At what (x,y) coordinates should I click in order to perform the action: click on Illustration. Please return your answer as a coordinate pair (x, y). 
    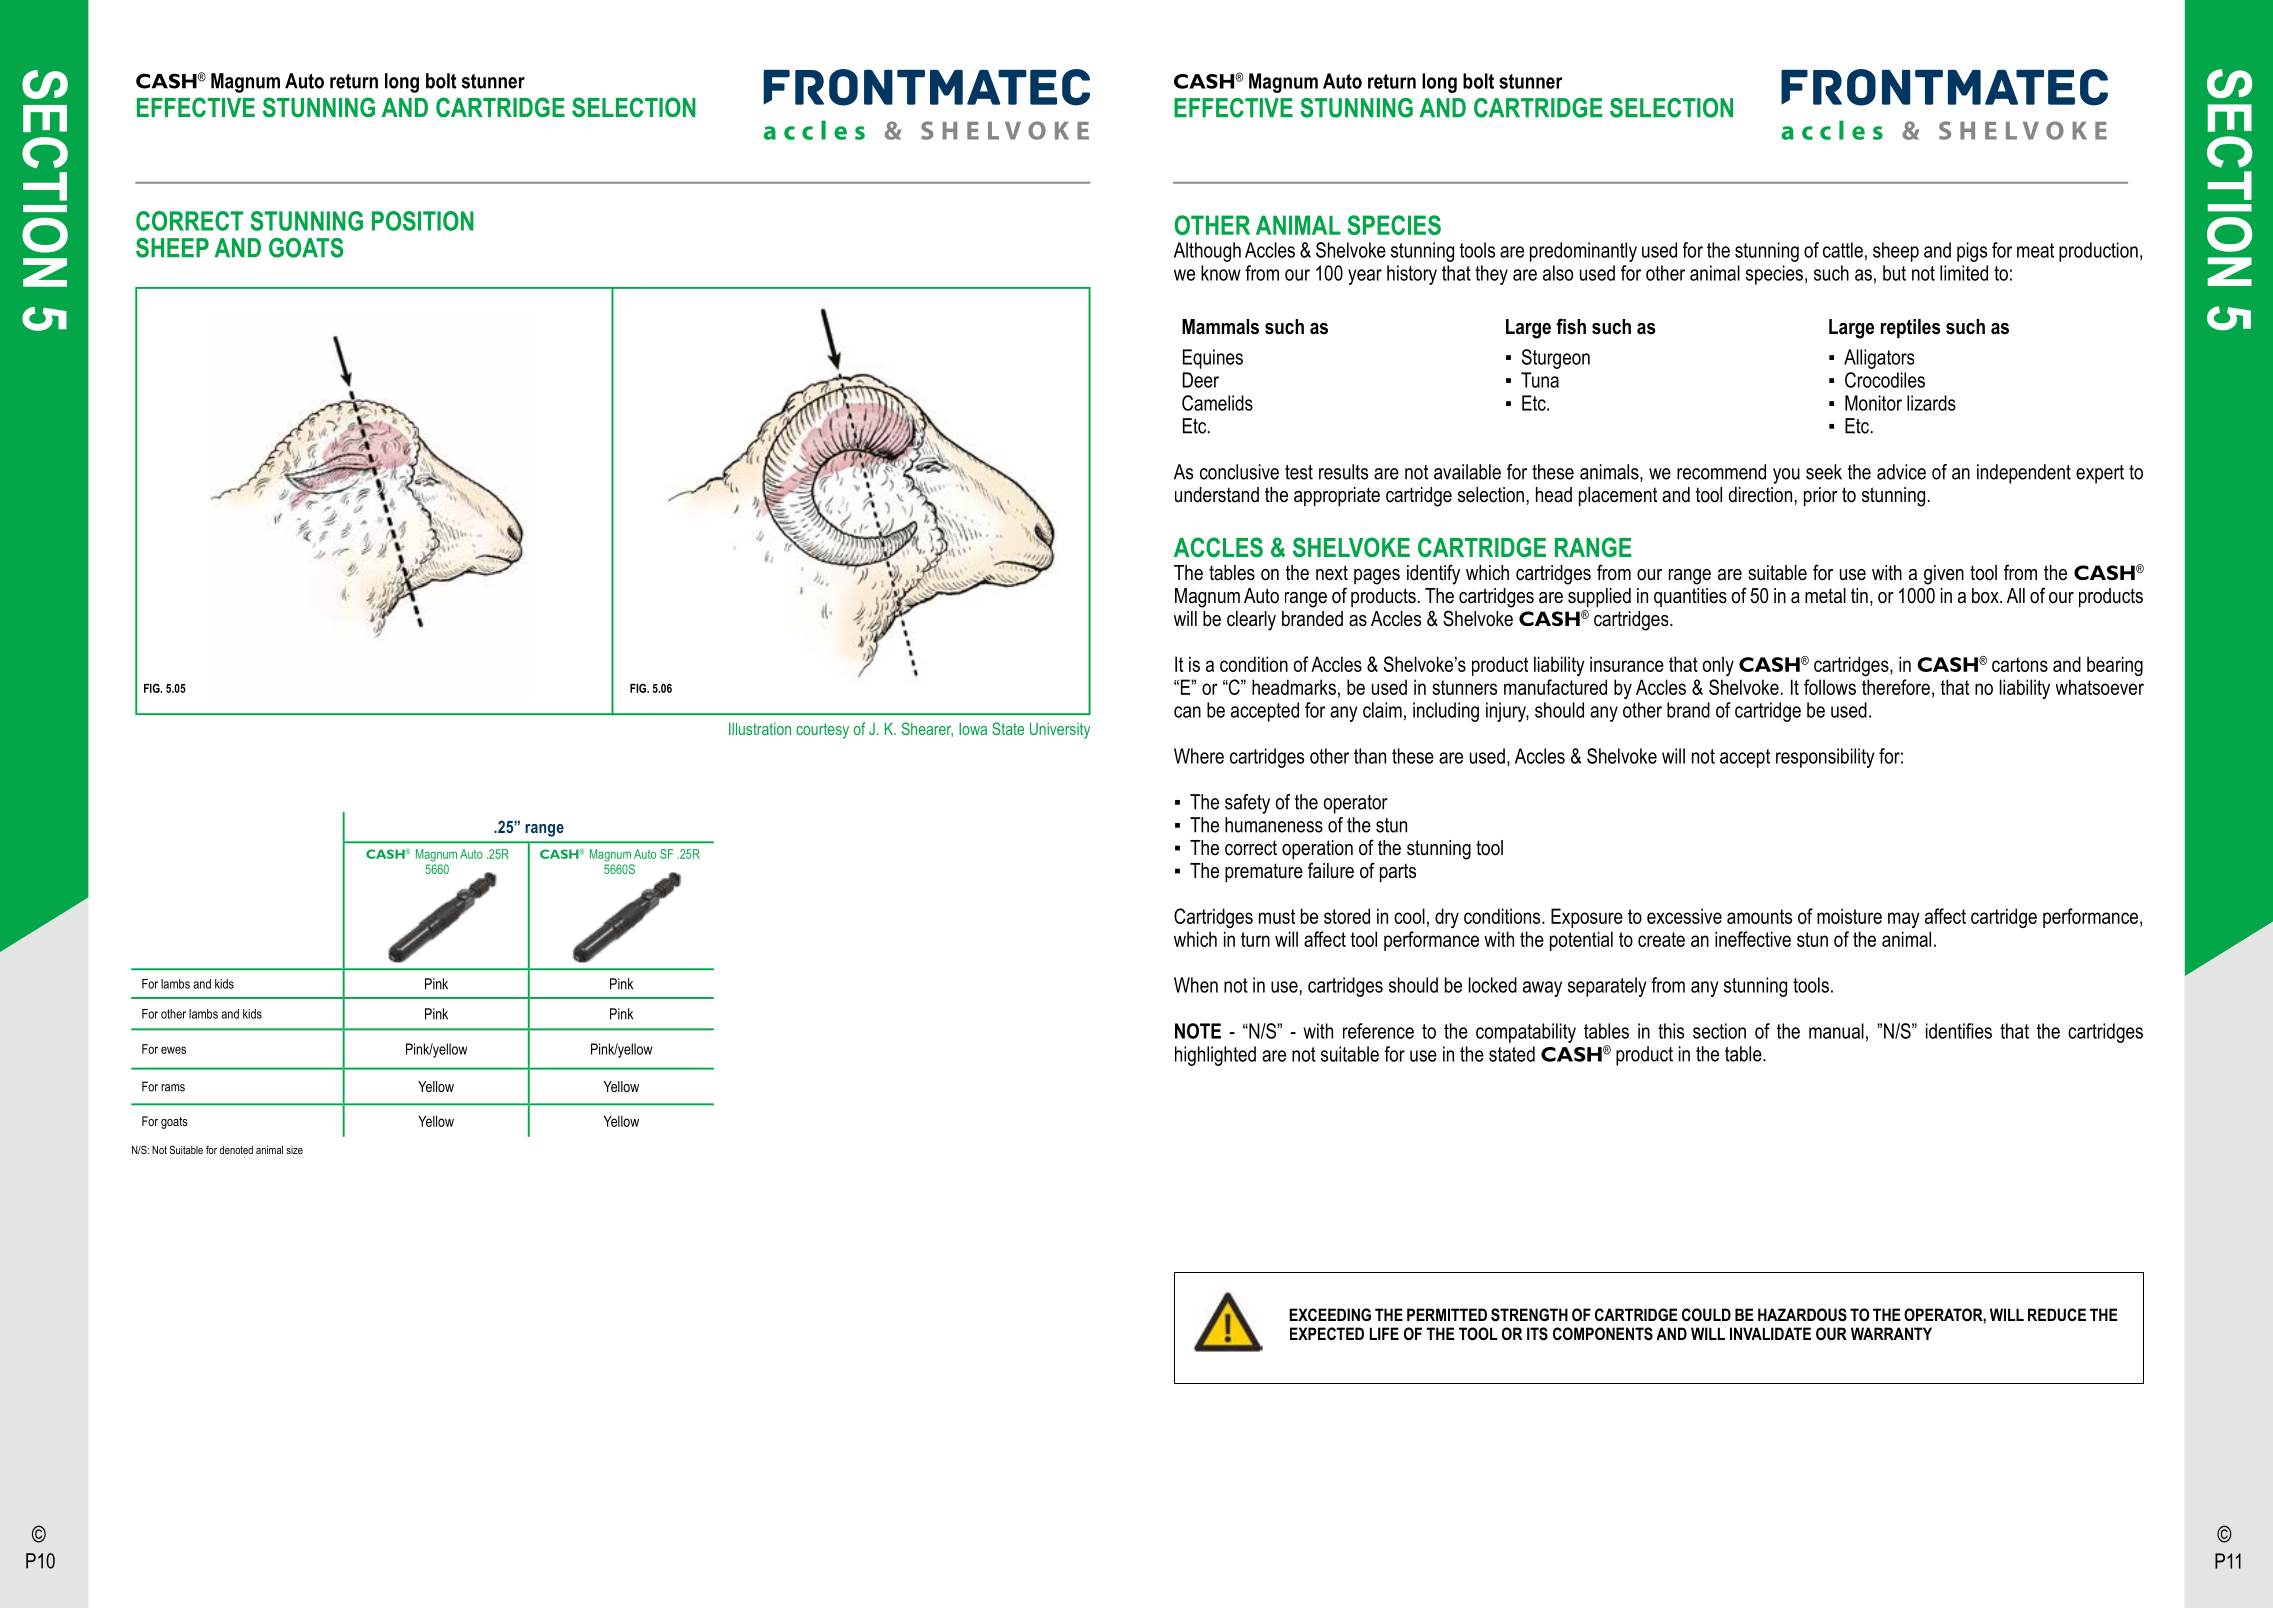
    Looking at the image, I should click on (760, 728).
